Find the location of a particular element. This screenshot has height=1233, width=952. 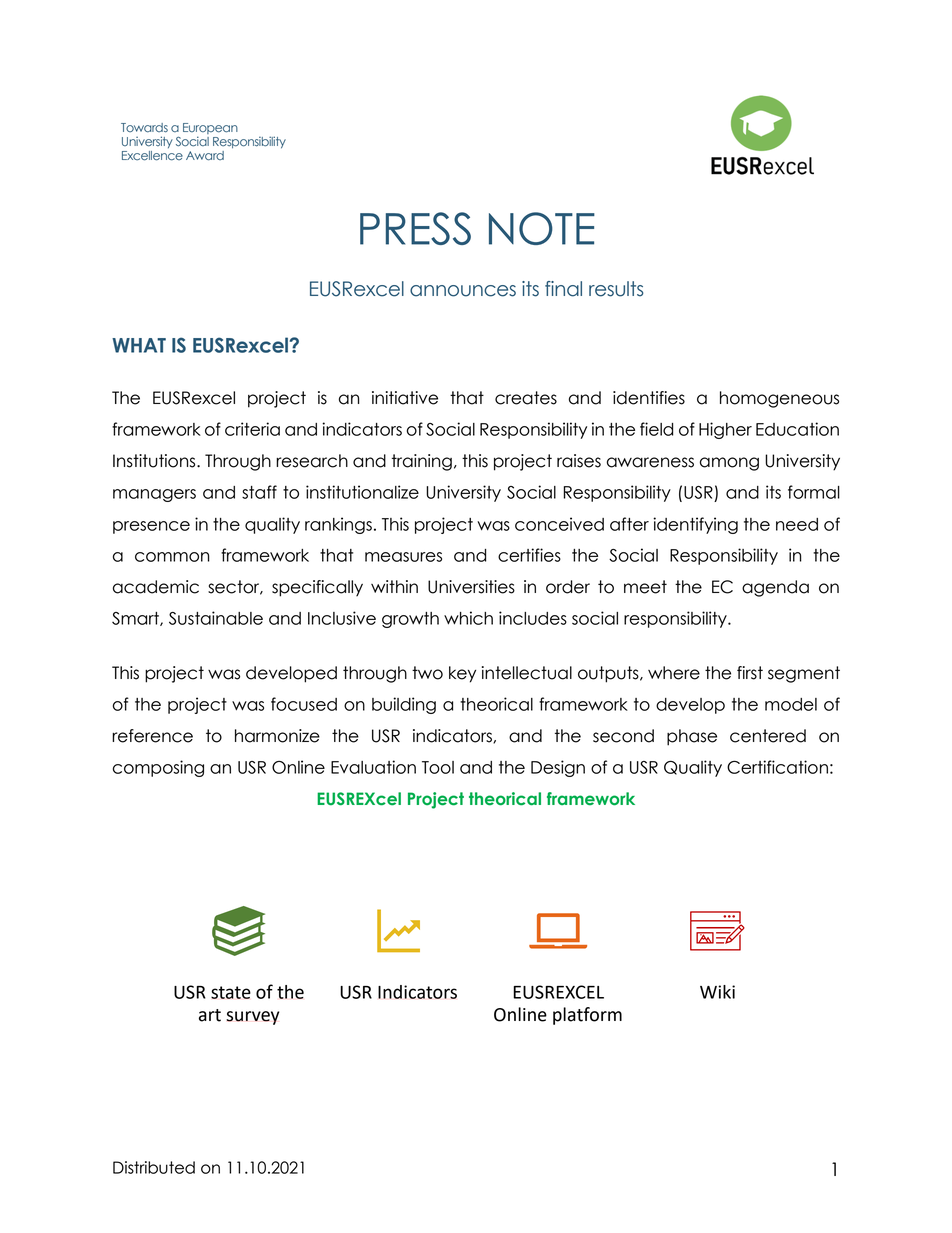

composing is located at coordinates (158, 768).
